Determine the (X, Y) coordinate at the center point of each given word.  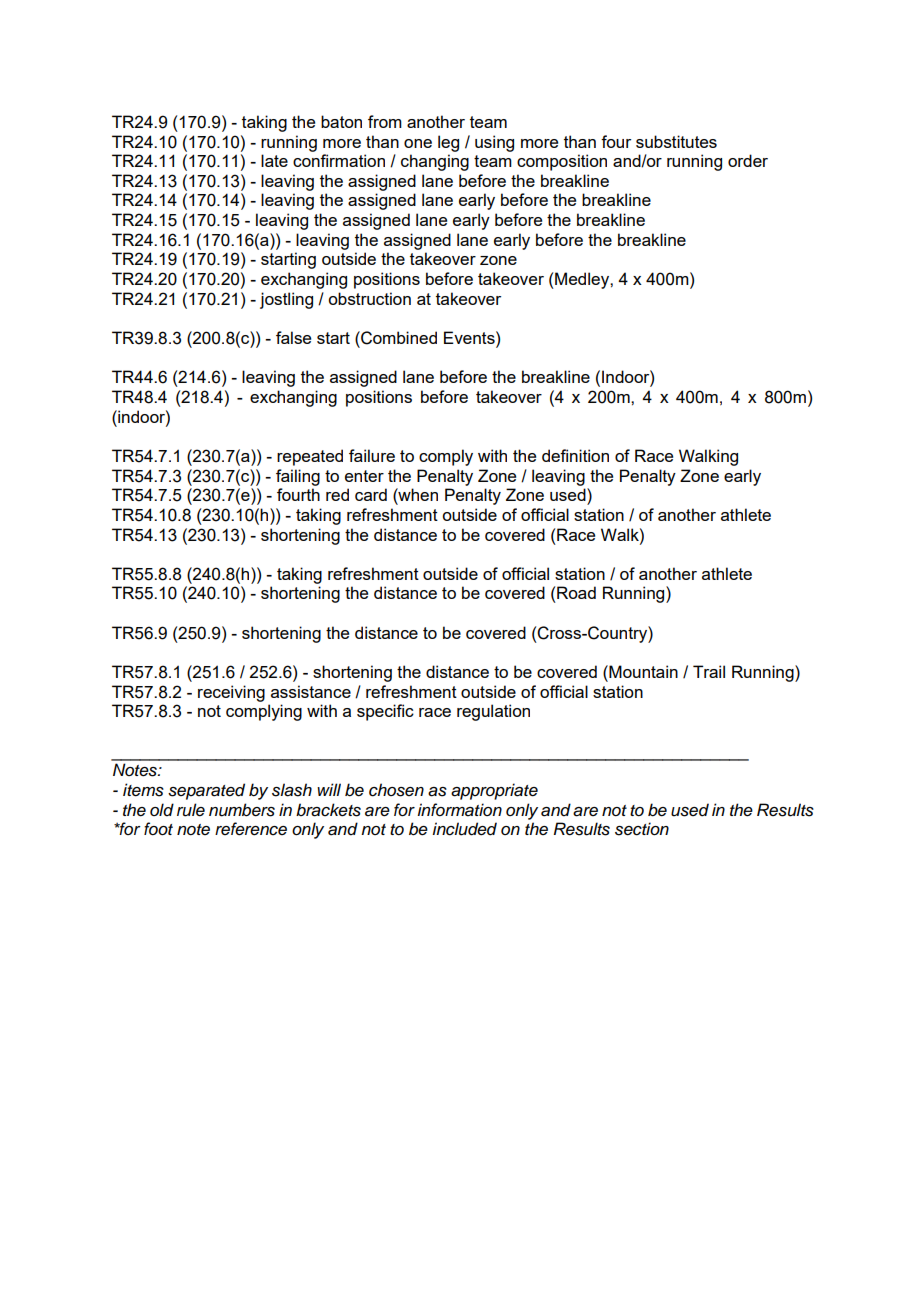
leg (448, 143)
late (274, 160)
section (642, 829)
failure (372, 455)
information (459, 810)
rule (191, 810)
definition (575, 455)
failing (298, 477)
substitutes (676, 141)
